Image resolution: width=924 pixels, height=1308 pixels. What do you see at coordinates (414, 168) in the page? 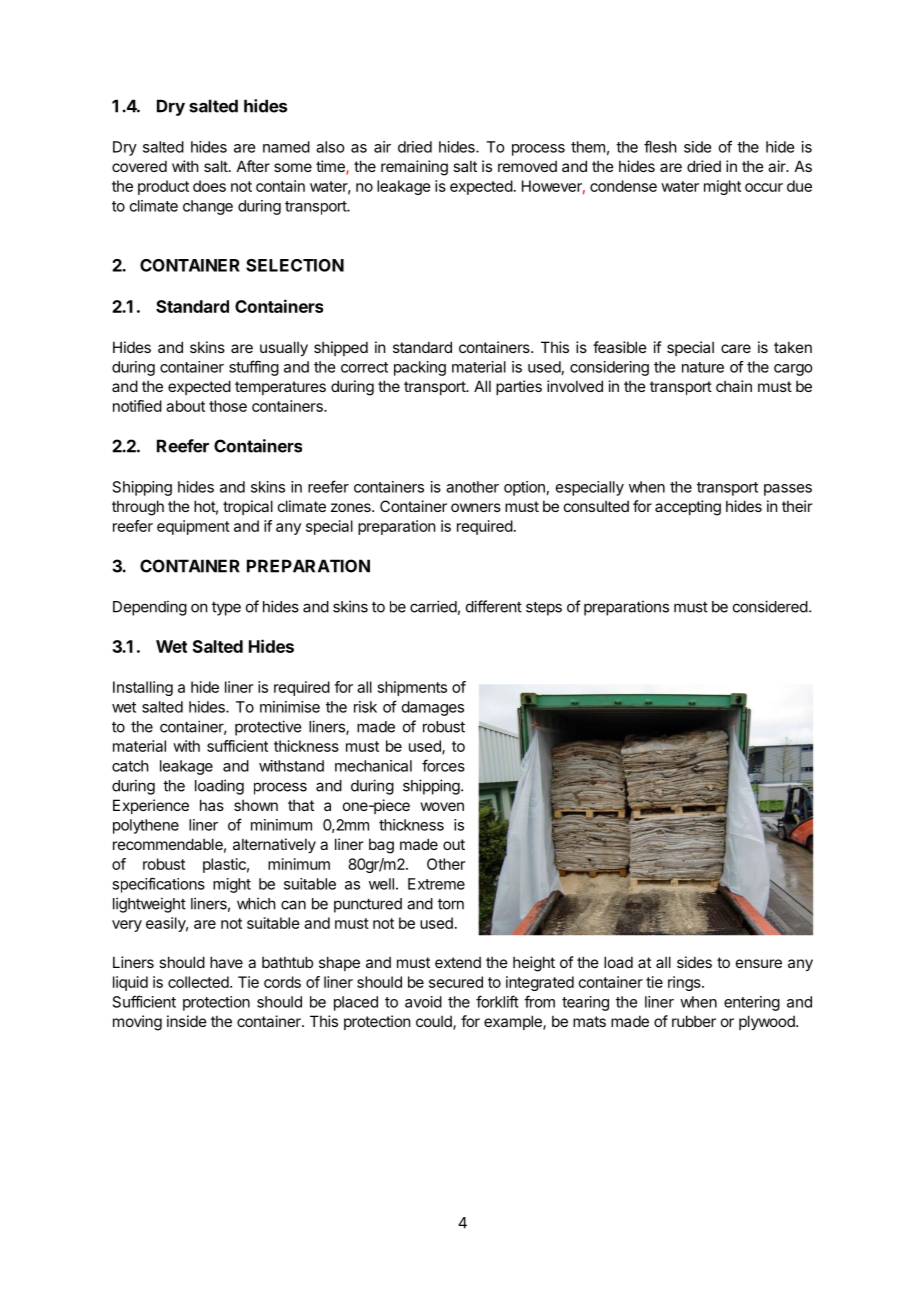
I see `remaining` at bounding box center [414, 168].
